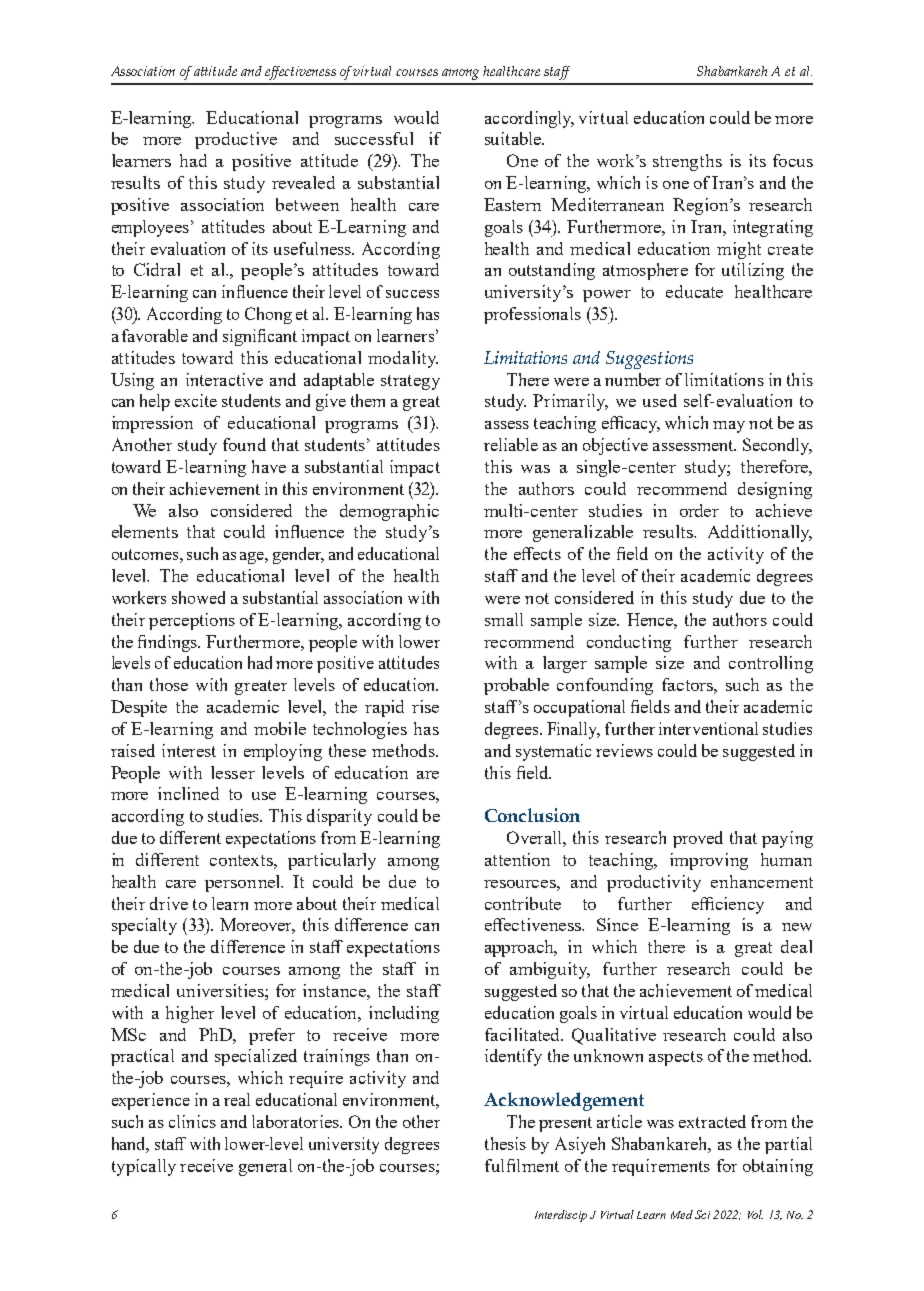  Describe the element at coordinates (522, 1165) in the page. I see `fulfilment` at that location.
